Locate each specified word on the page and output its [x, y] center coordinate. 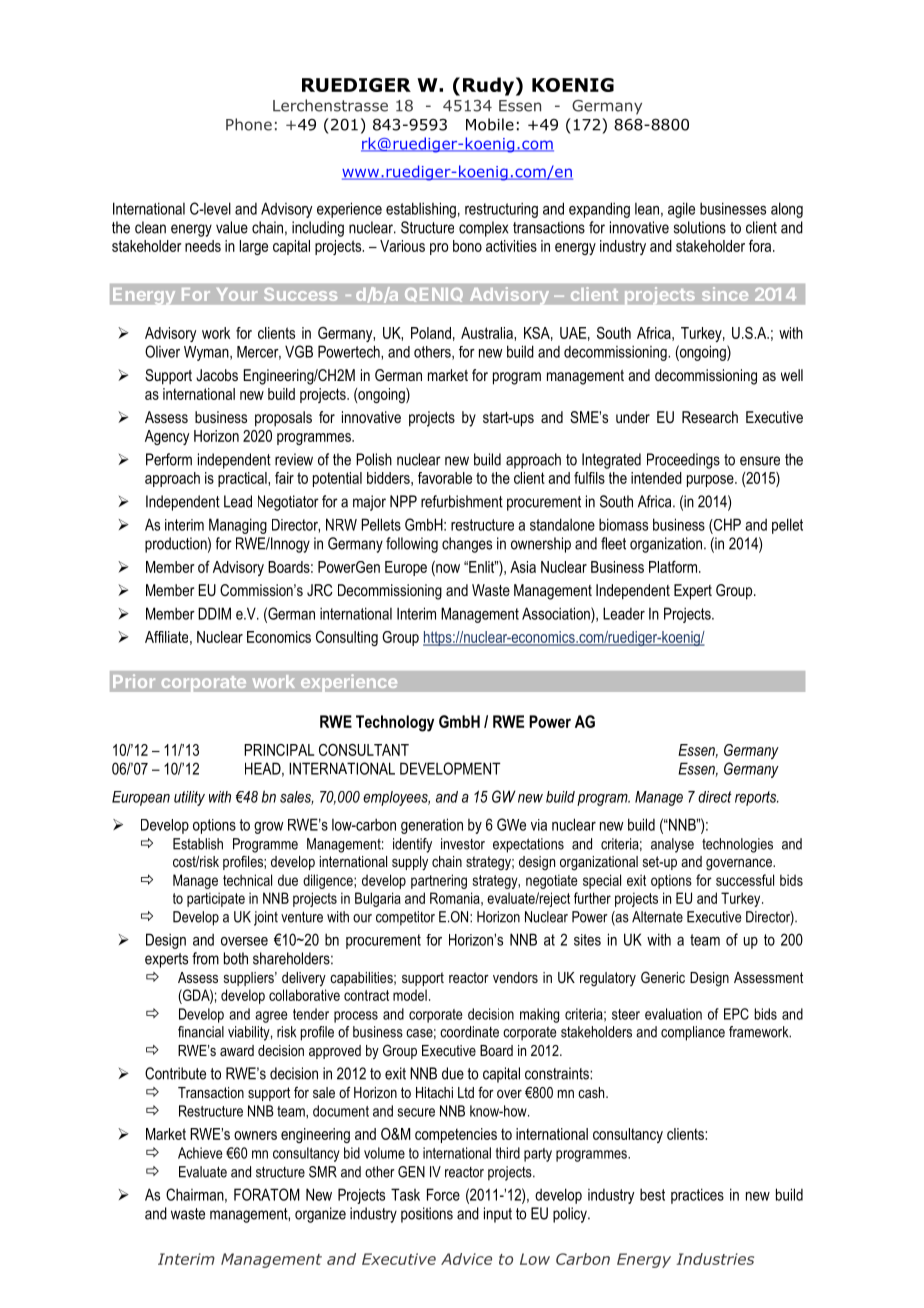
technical [247, 880]
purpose [711, 481]
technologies [737, 845]
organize [320, 1215]
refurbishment [462, 501]
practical [243, 479]
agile [681, 210]
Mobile [490, 124]
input [498, 1215]
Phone [249, 124]
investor [463, 844]
